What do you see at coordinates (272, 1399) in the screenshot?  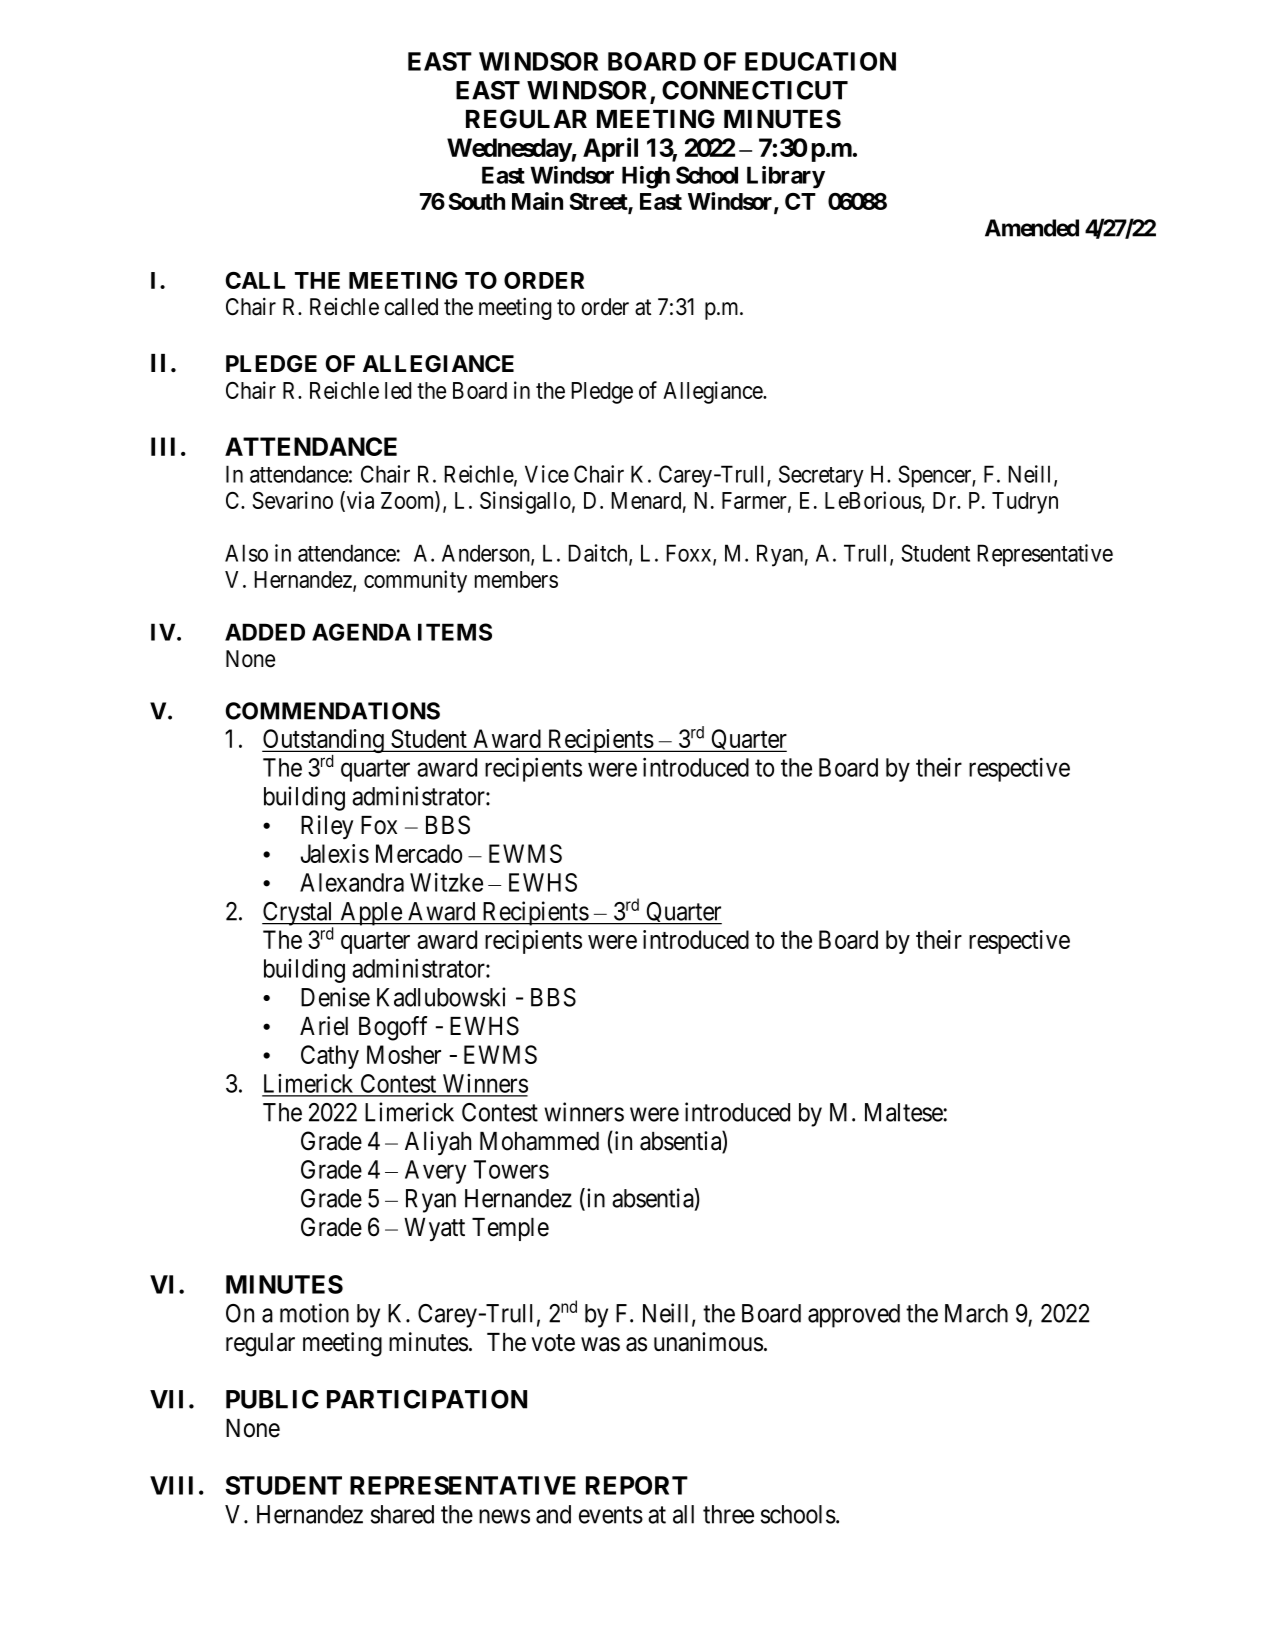 I see `PUBLIC` at bounding box center [272, 1399].
